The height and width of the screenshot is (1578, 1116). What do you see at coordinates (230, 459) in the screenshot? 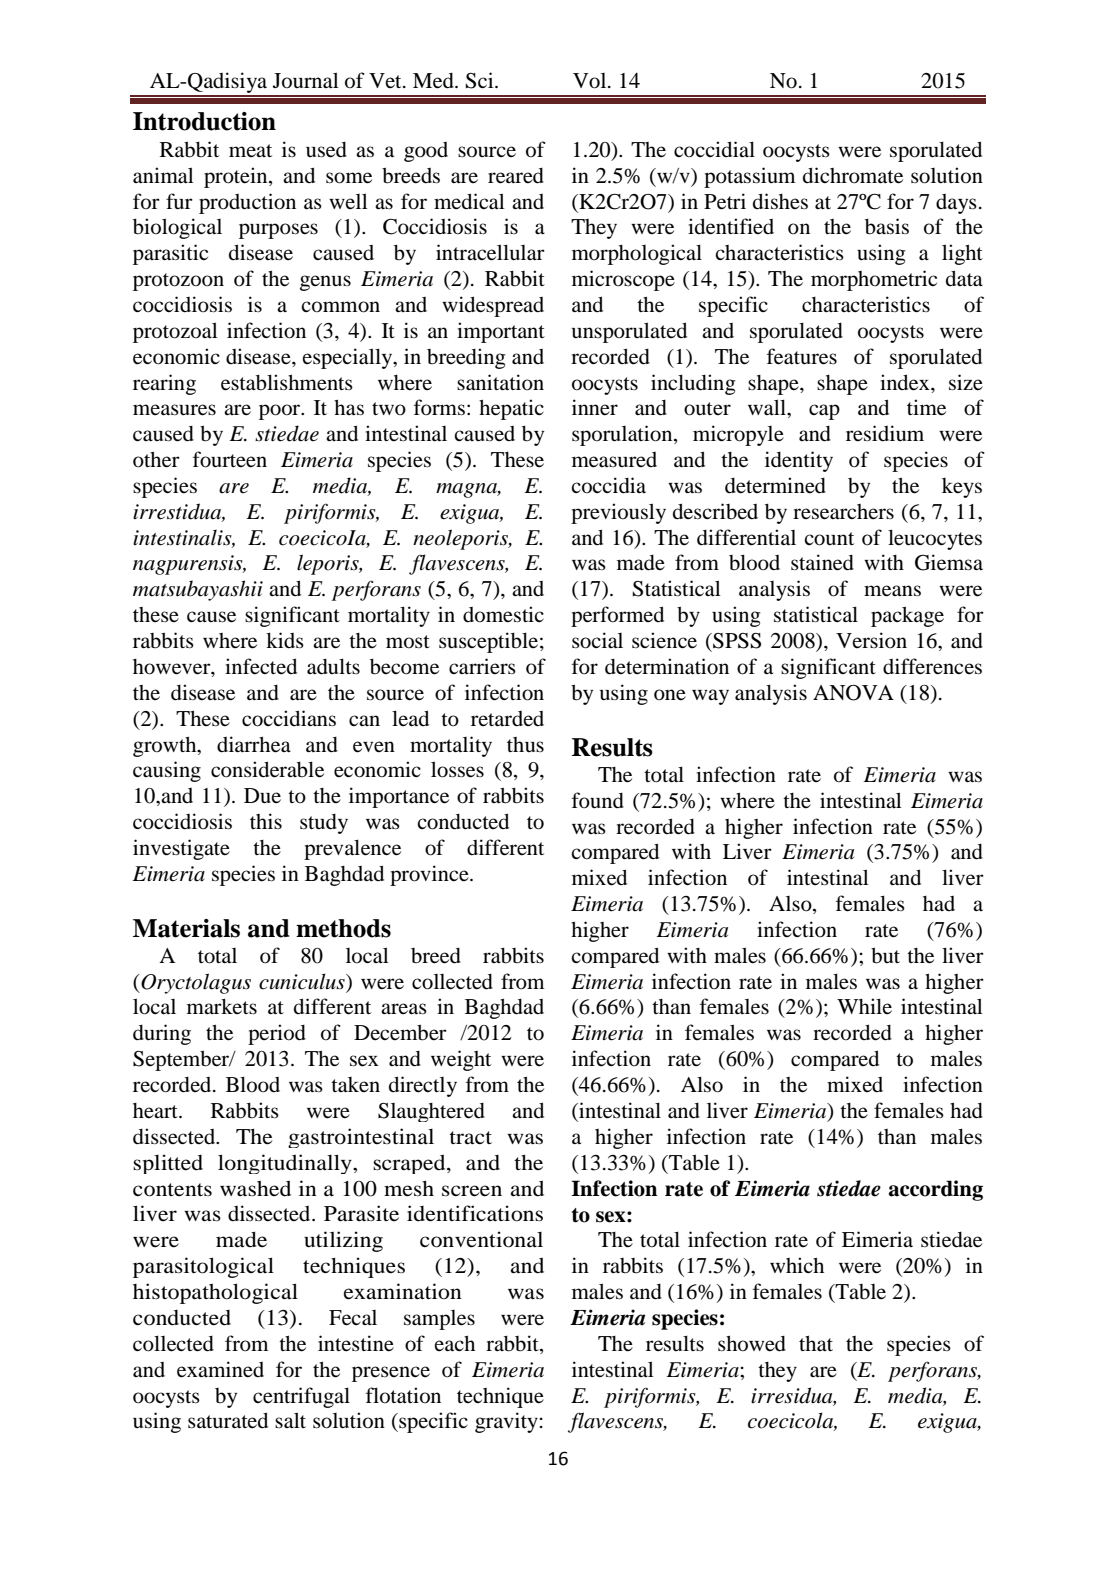
I see `fourteen` at bounding box center [230, 459].
